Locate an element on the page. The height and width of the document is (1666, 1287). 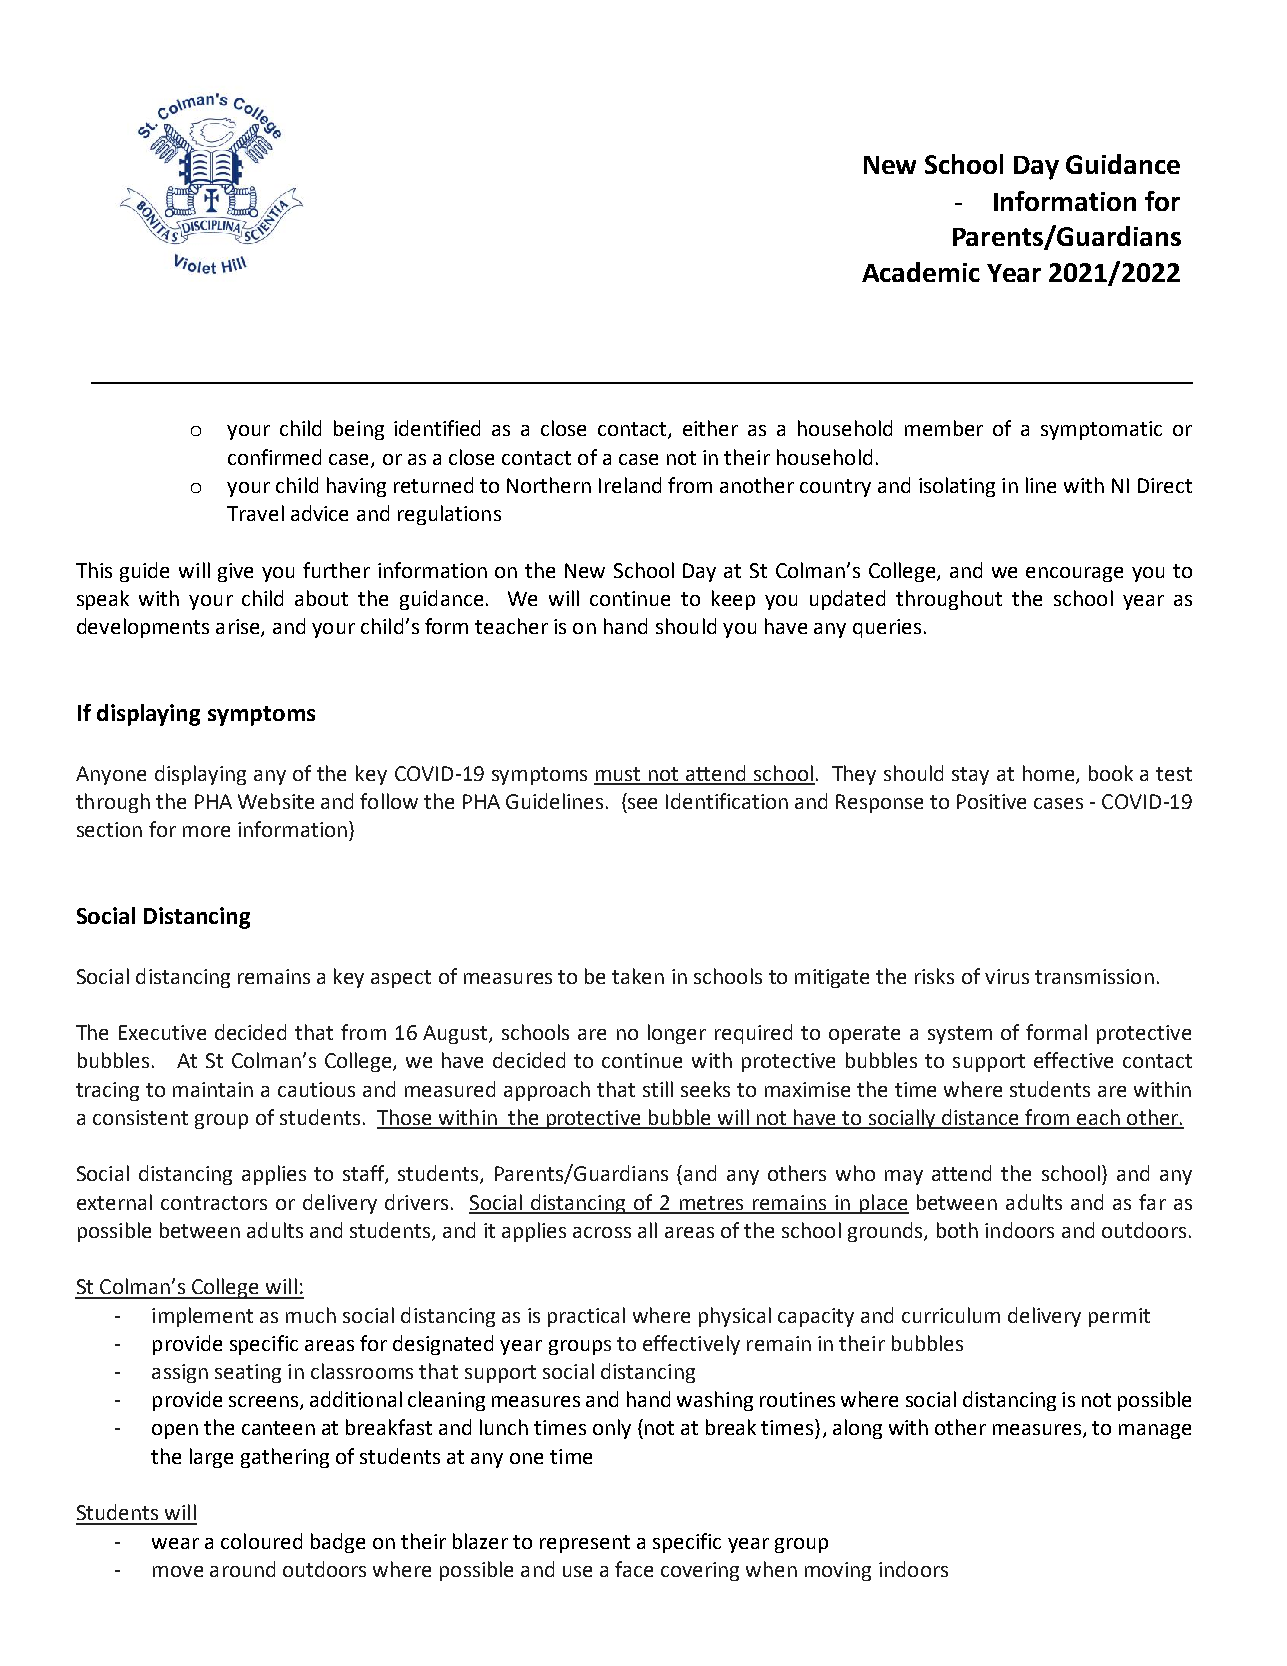
either is located at coordinates (710, 428).
